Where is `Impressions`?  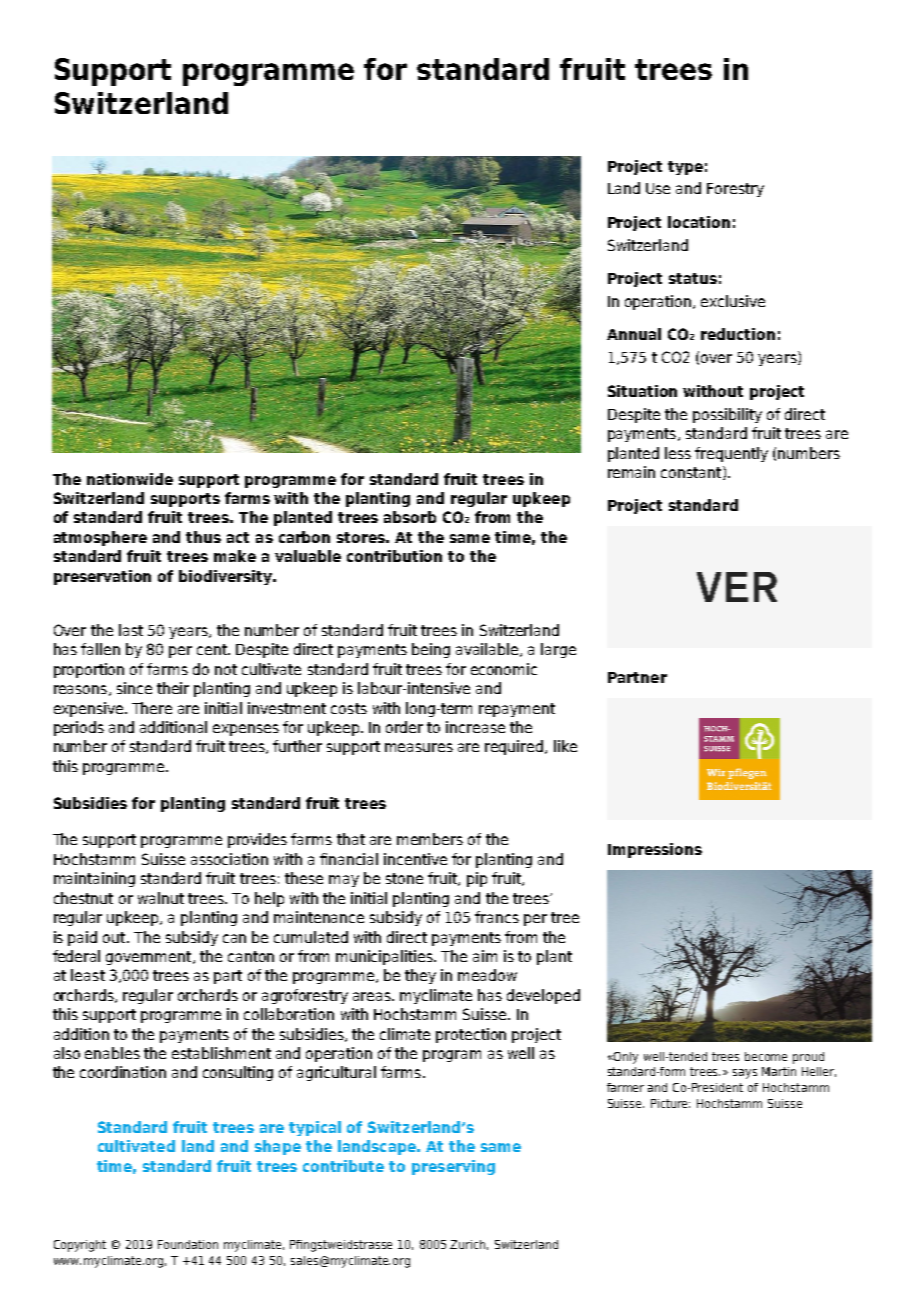 Impressions is located at coordinates (655, 850).
